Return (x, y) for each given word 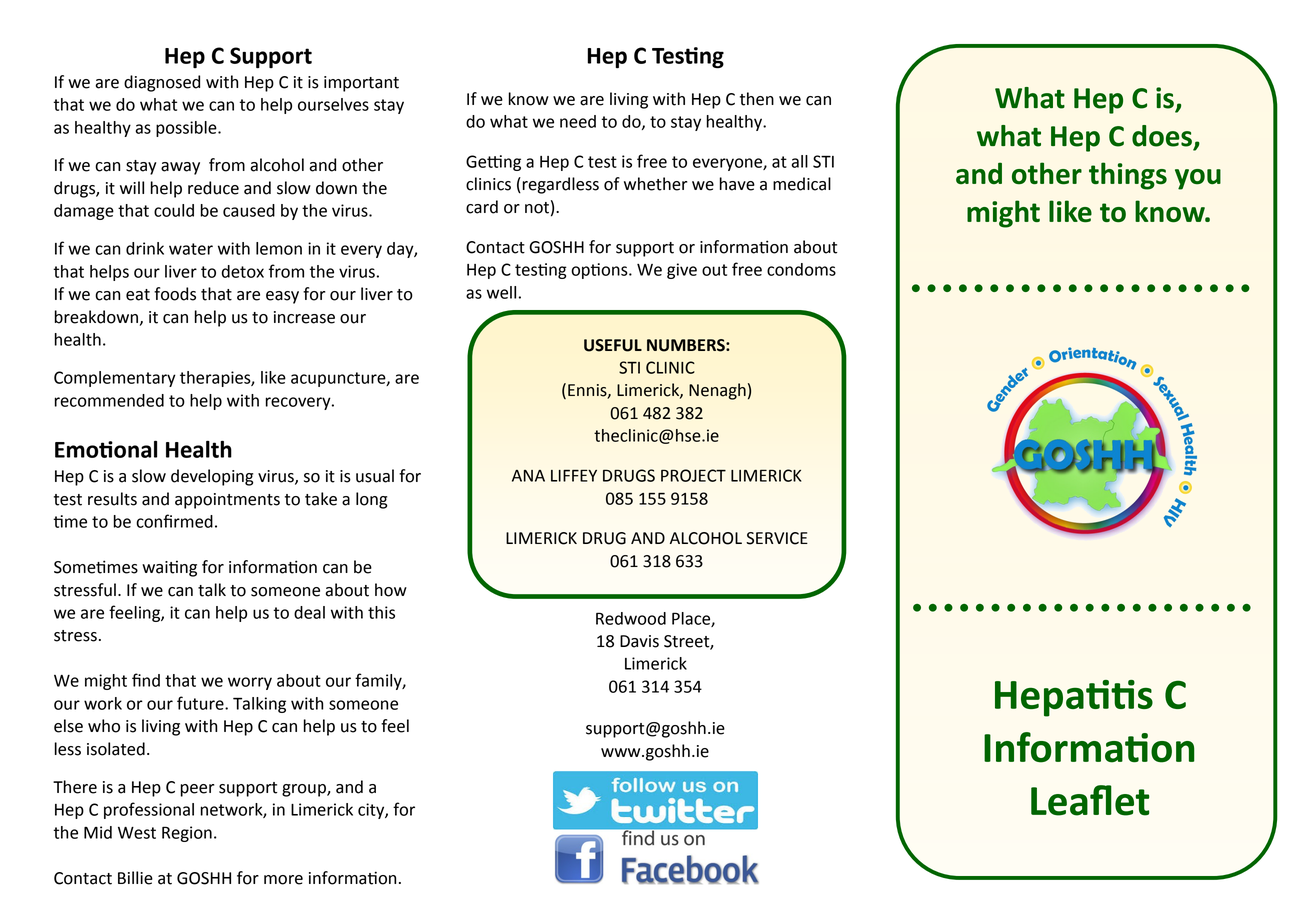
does (1162, 136)
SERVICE (777, 538)
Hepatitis (1074, 698)
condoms (801, 269)
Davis (639, 641)
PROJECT (693, 475)
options (600, 271)
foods (175, 294)
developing (212, 477)
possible (187, 129)
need (578, 121)
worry (250, 683)
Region (187, 834)
